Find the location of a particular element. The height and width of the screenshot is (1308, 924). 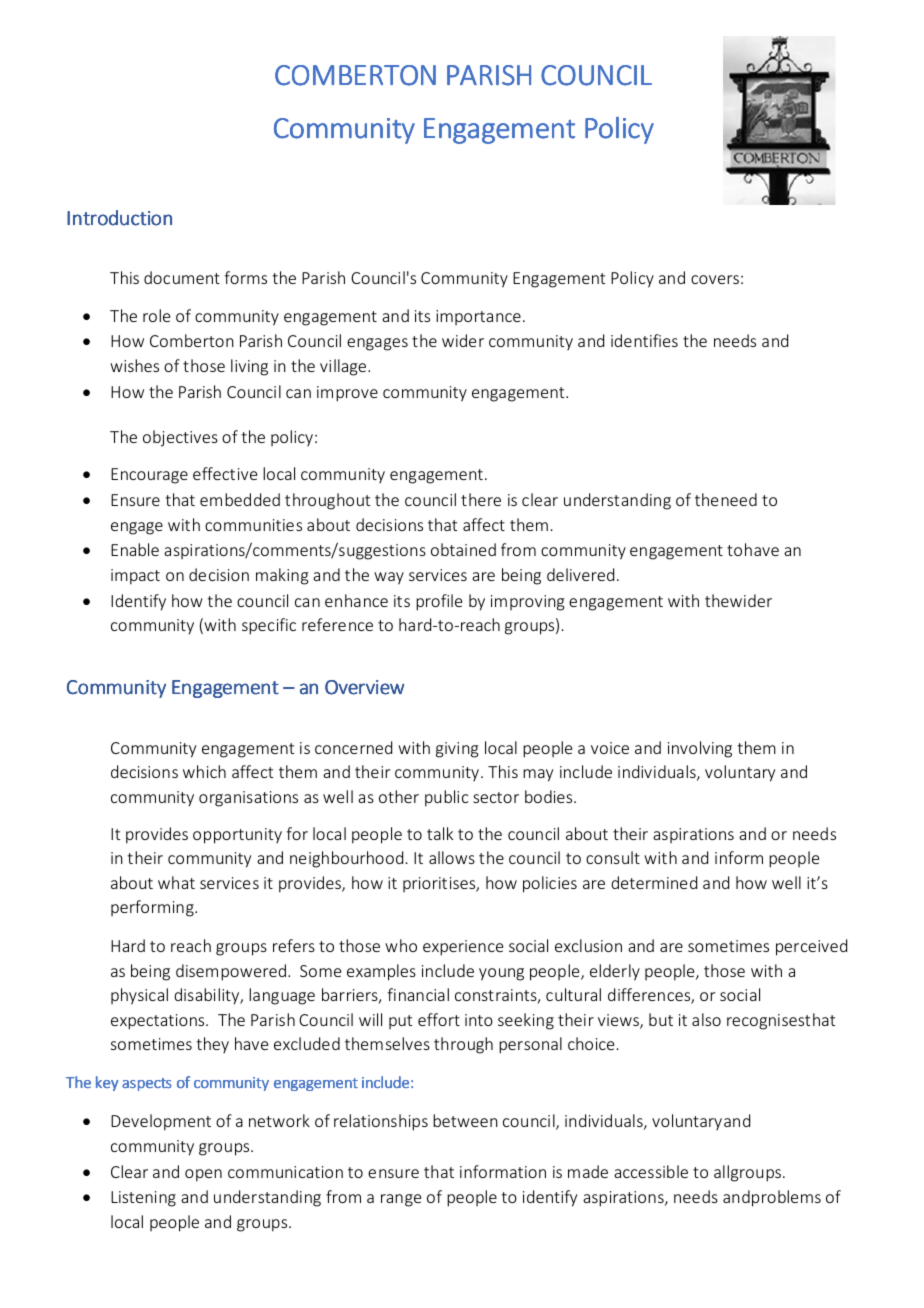

open is located at coordinates (203, 1175).
